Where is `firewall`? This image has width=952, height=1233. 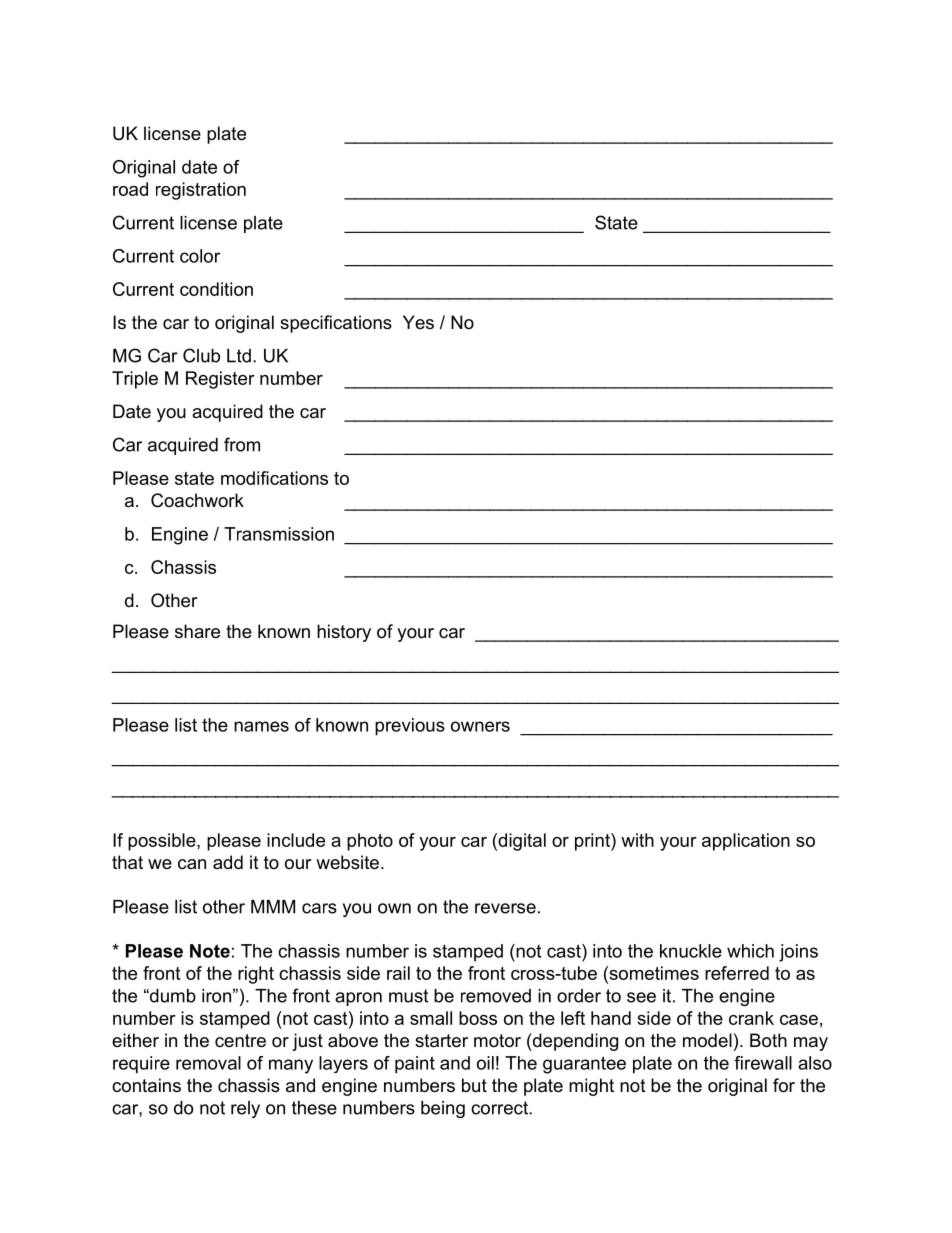
firewall is located at coordinates (763, 1063).
